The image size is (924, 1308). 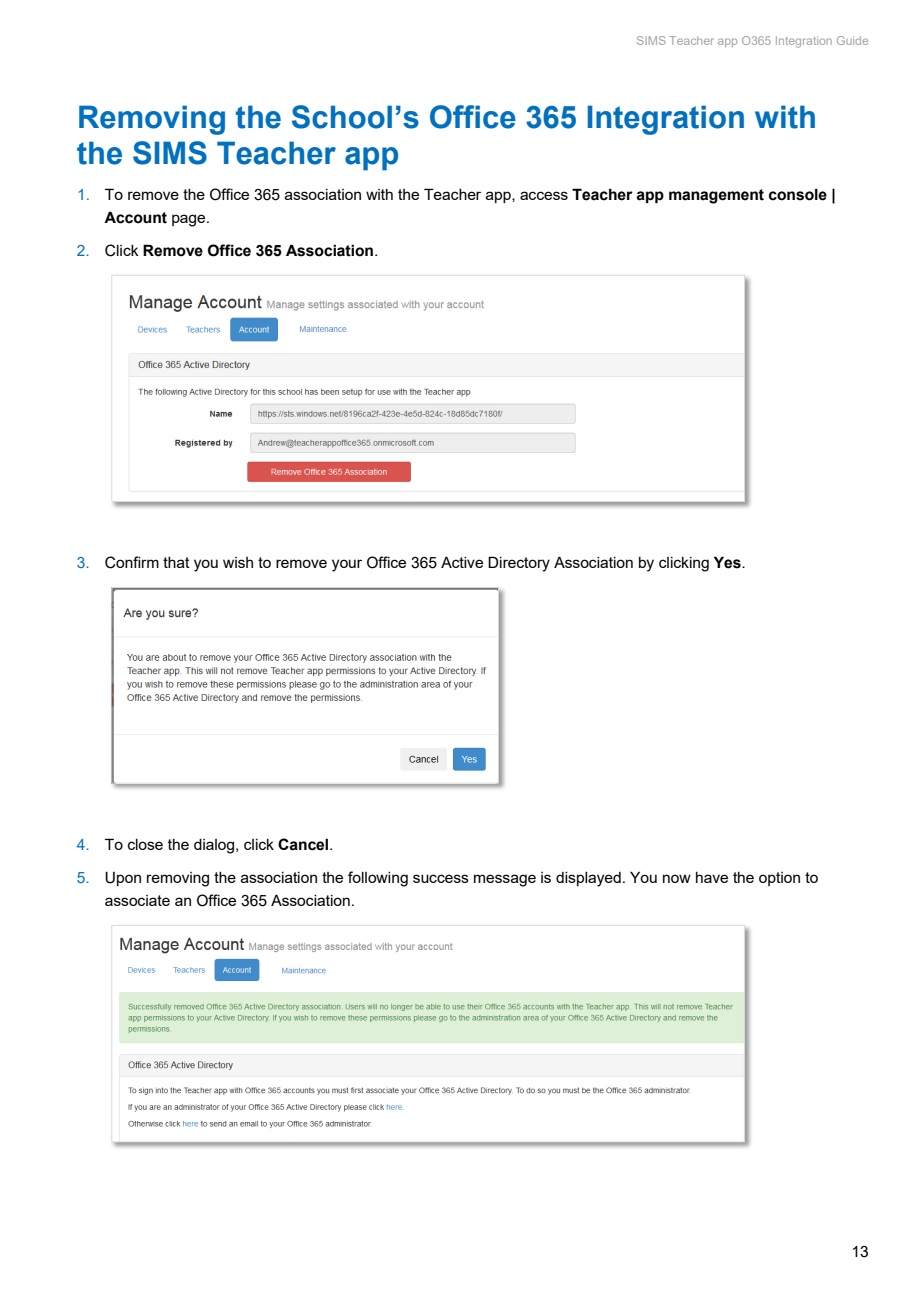 I want to click on close, so click(x=145, y=844).
